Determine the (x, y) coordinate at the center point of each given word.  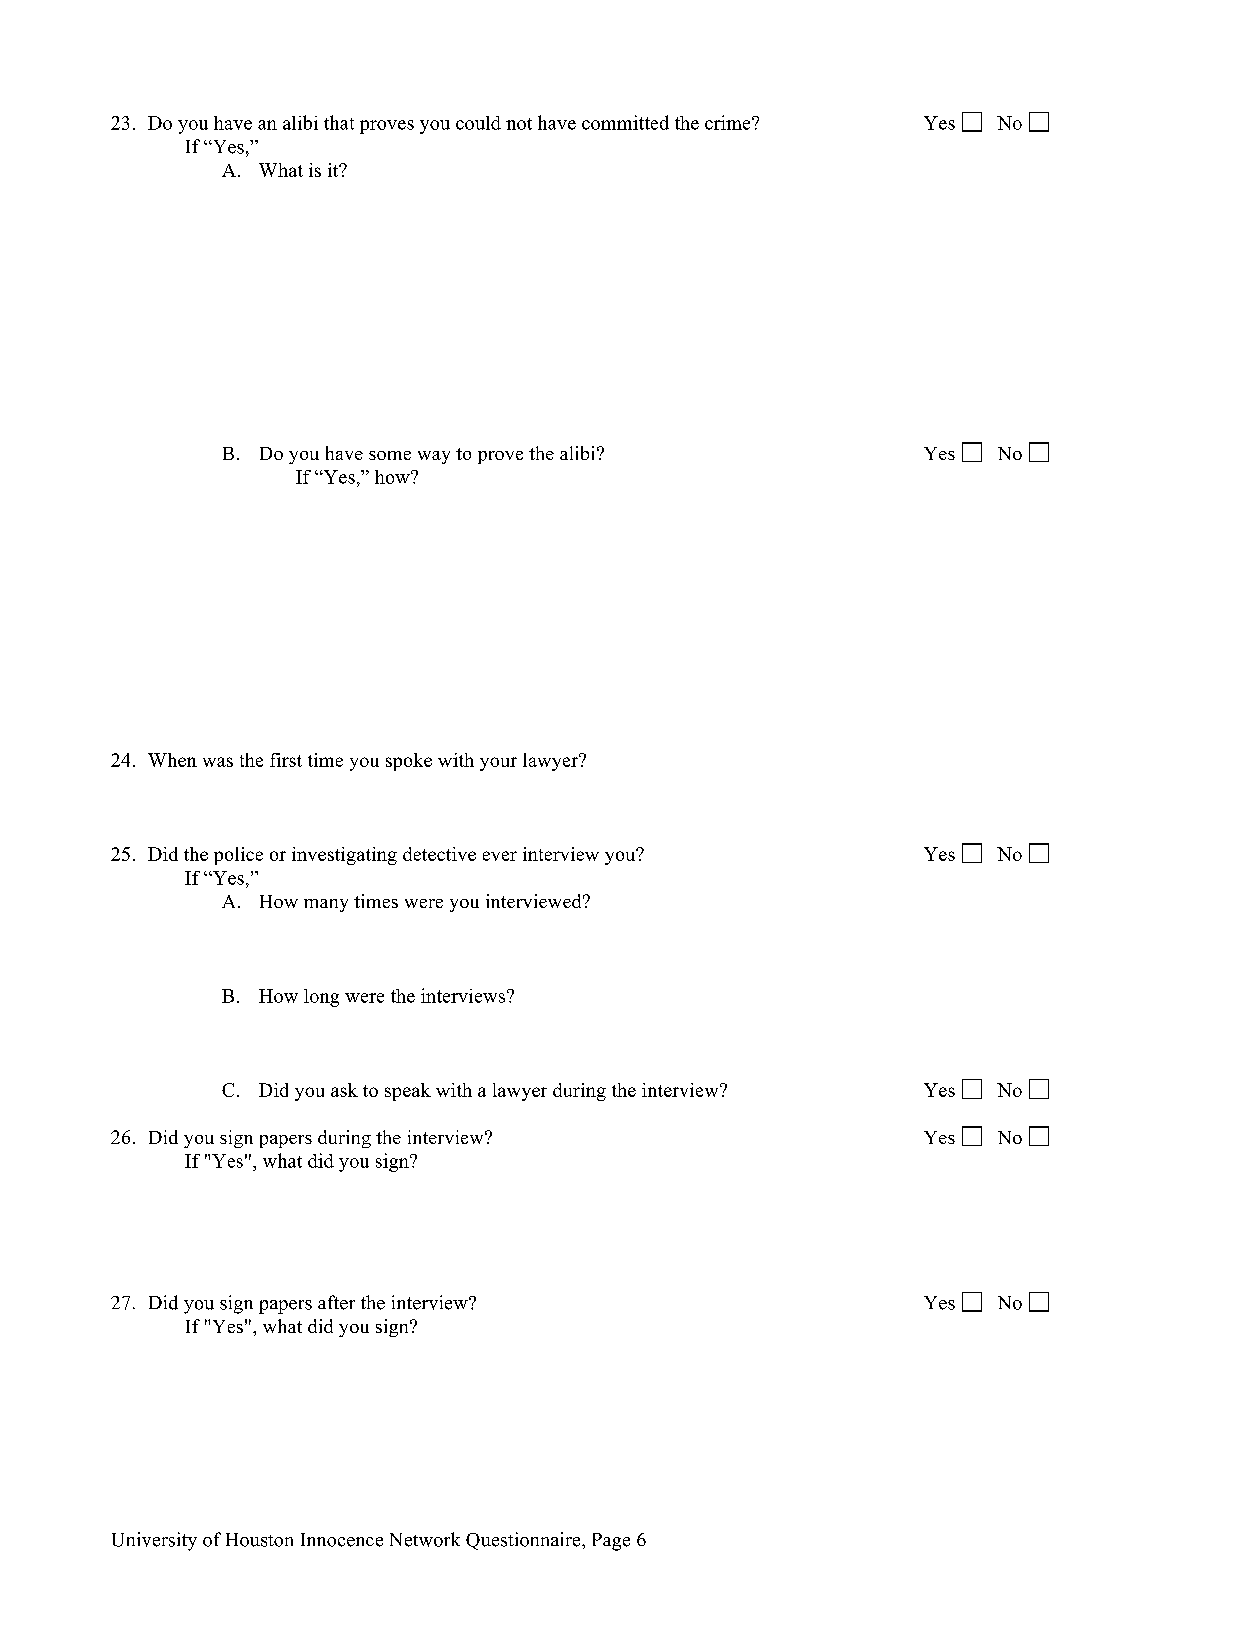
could (478, 123)
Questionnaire (524, 1541)
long (321, 998)
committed (625, 122)
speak (408, 1092)
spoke (409, 762)
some (390, 455)
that (339, 122)
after (336, 1302)
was (218, 762)
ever (500, 856)
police (238, 856)
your (498, 764)
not (519, 124)
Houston (259, 1540)
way (434, 457)
